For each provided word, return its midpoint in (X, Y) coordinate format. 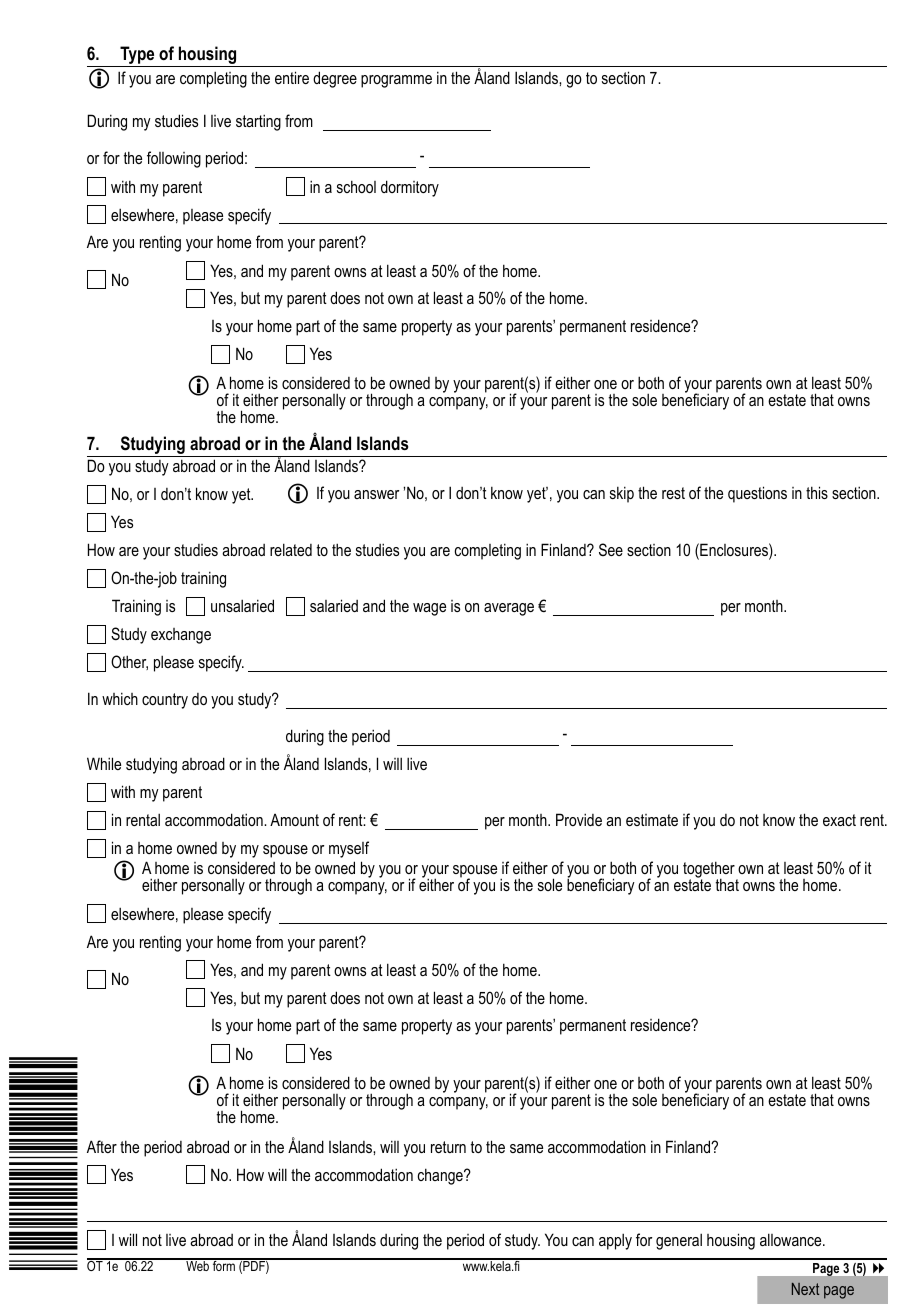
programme (396, 81)
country (165, 701)
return (448, 1147)
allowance (792, 1239)
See (611, 549)
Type (137, 56)
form (224, 1265)
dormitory (410, 188)
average (509, 609)
